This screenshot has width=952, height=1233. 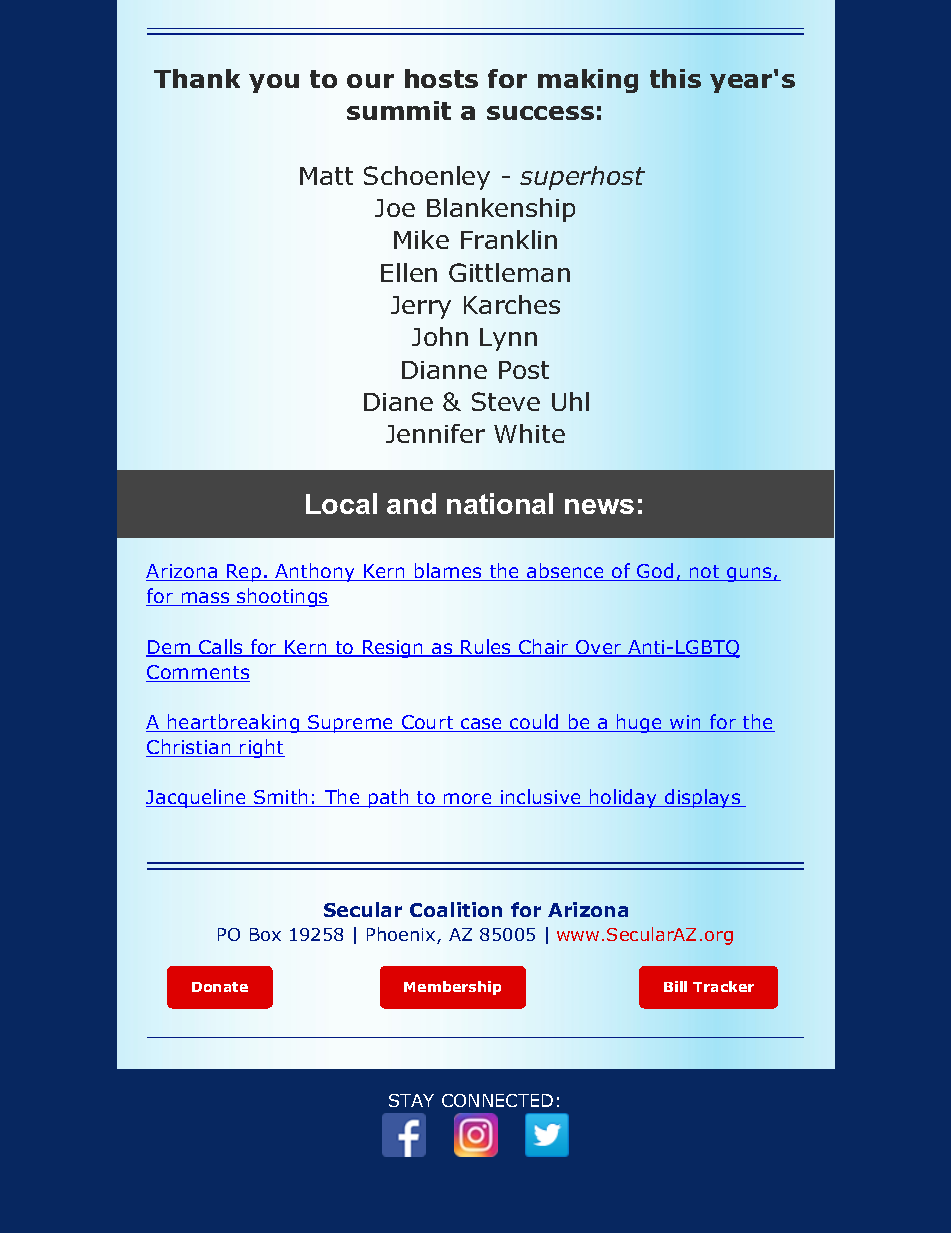 I want to click on hosts, so click(x=441, y=78).
